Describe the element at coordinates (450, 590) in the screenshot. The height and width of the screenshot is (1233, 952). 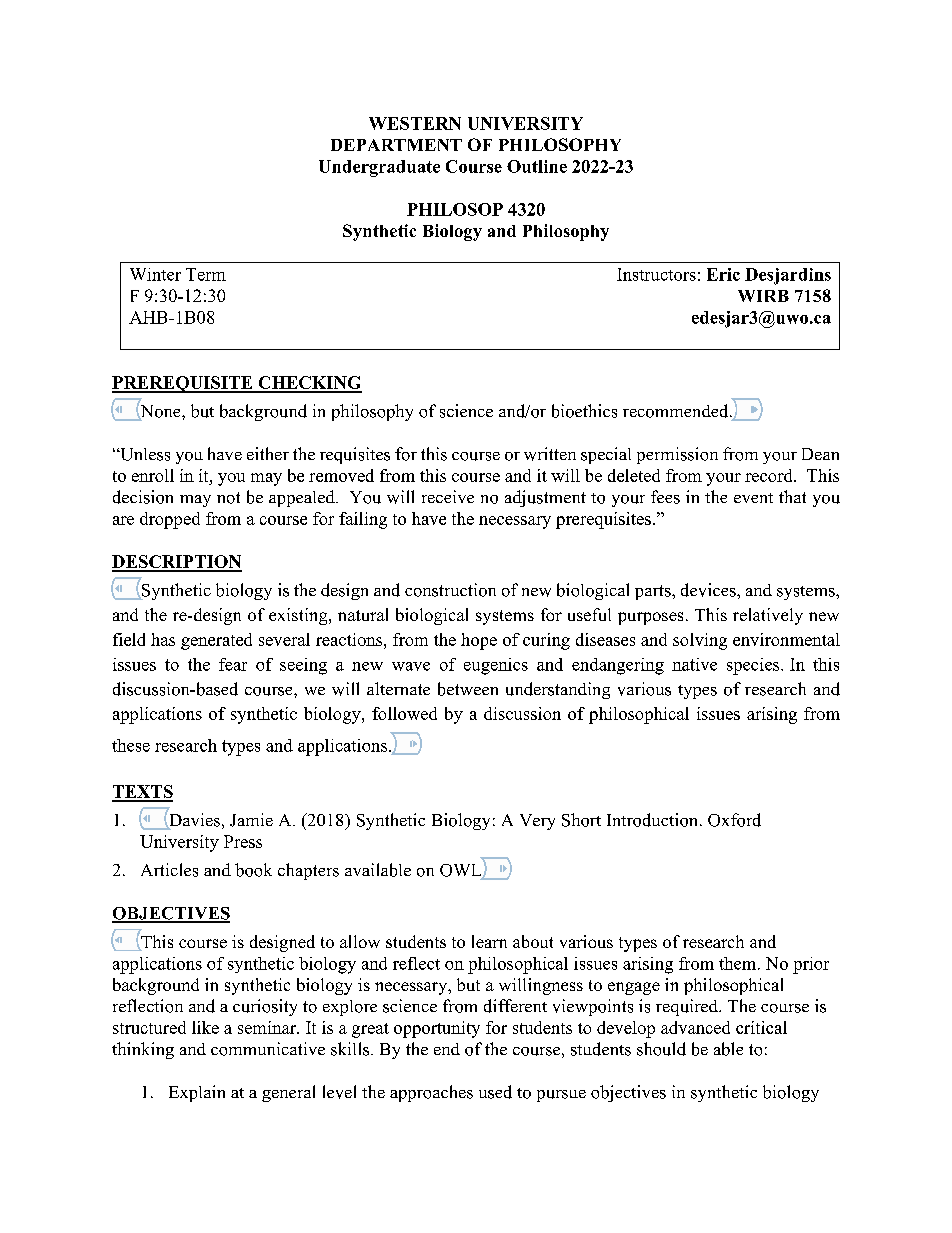
I see `construction` at that location.
